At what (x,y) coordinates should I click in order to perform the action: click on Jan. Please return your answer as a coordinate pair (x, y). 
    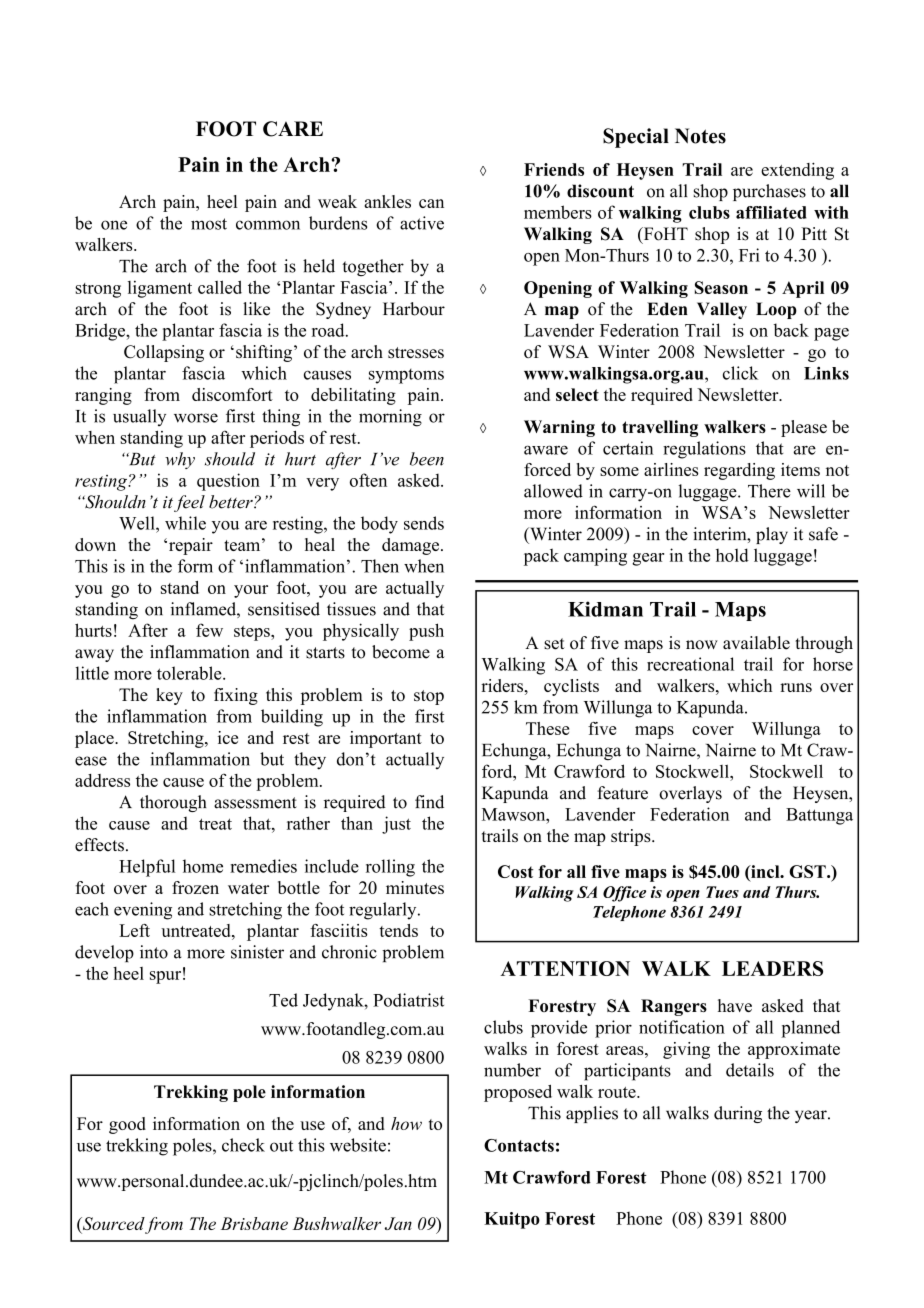
    Looking at the image, I should click on (398, 1223).
